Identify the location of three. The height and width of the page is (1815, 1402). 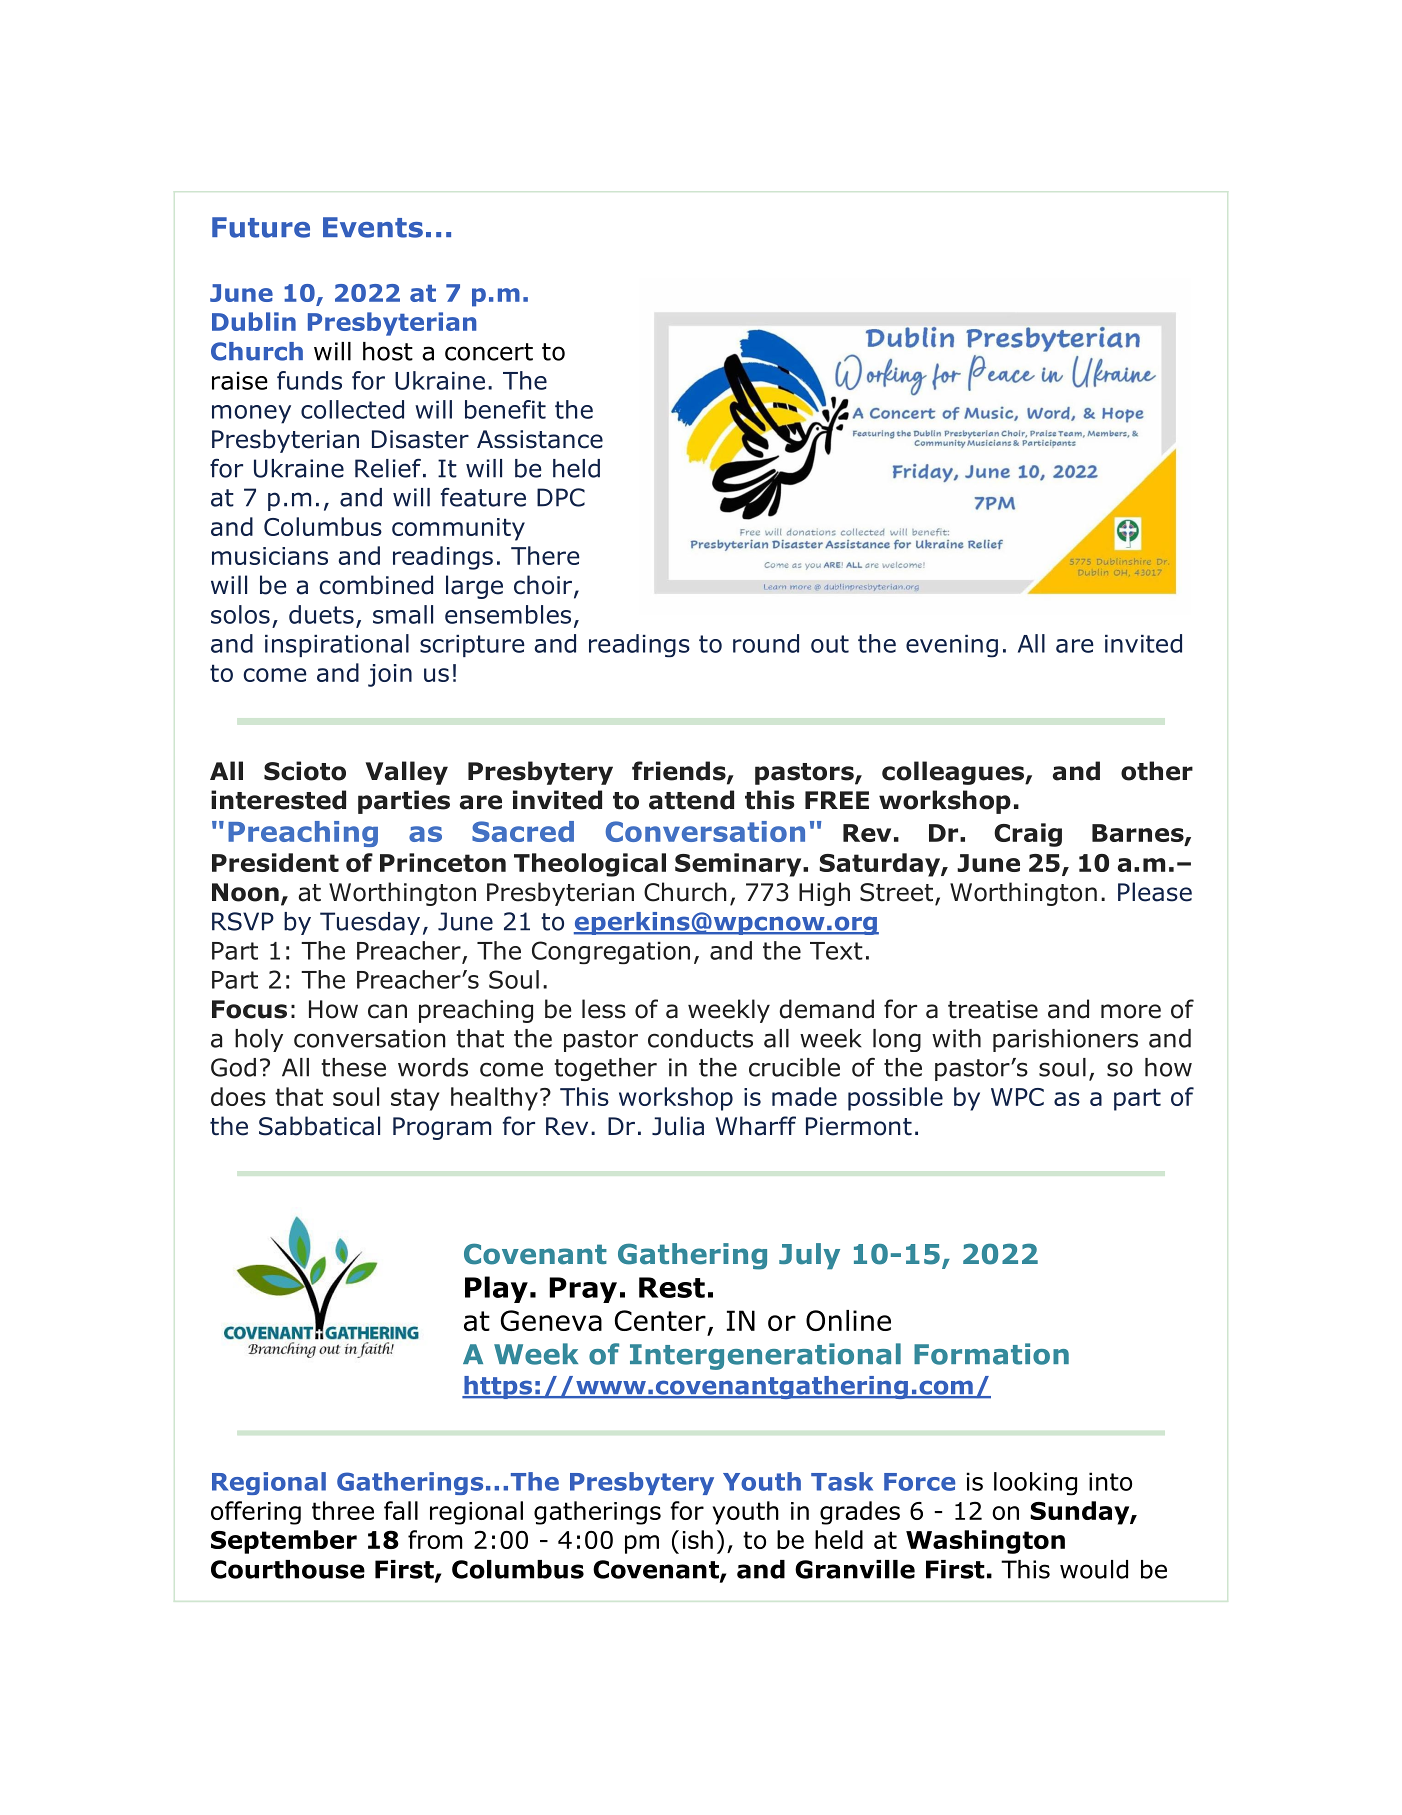
(343, 1510).
